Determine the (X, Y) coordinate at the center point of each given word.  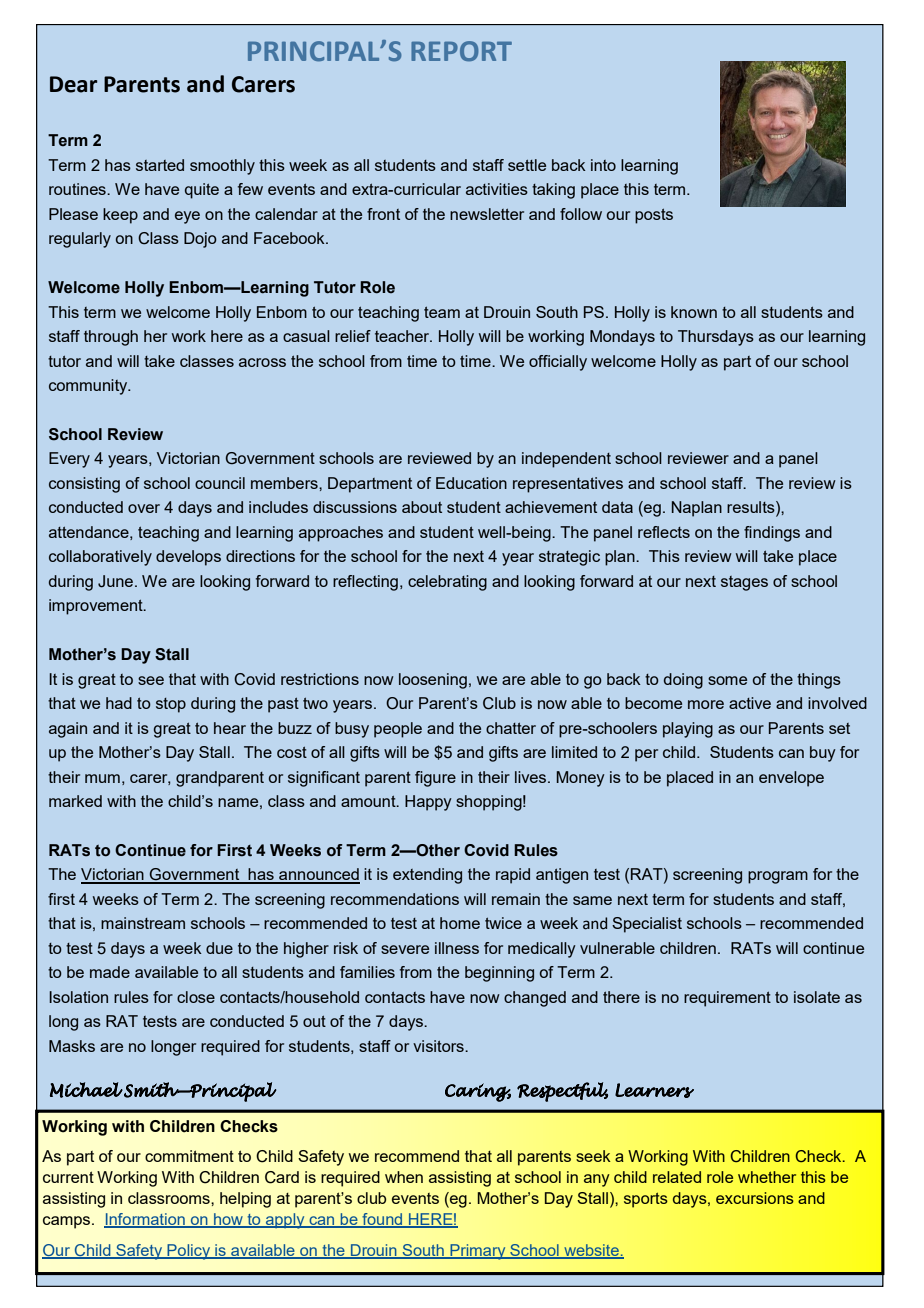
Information (145, 1220)
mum (102, 778)
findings (772, 534)
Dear (73, 84)
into (603, 165)
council (220, 483)
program (778, 877)
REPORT (461, 51)
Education (471, 483)
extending (427, 876)
